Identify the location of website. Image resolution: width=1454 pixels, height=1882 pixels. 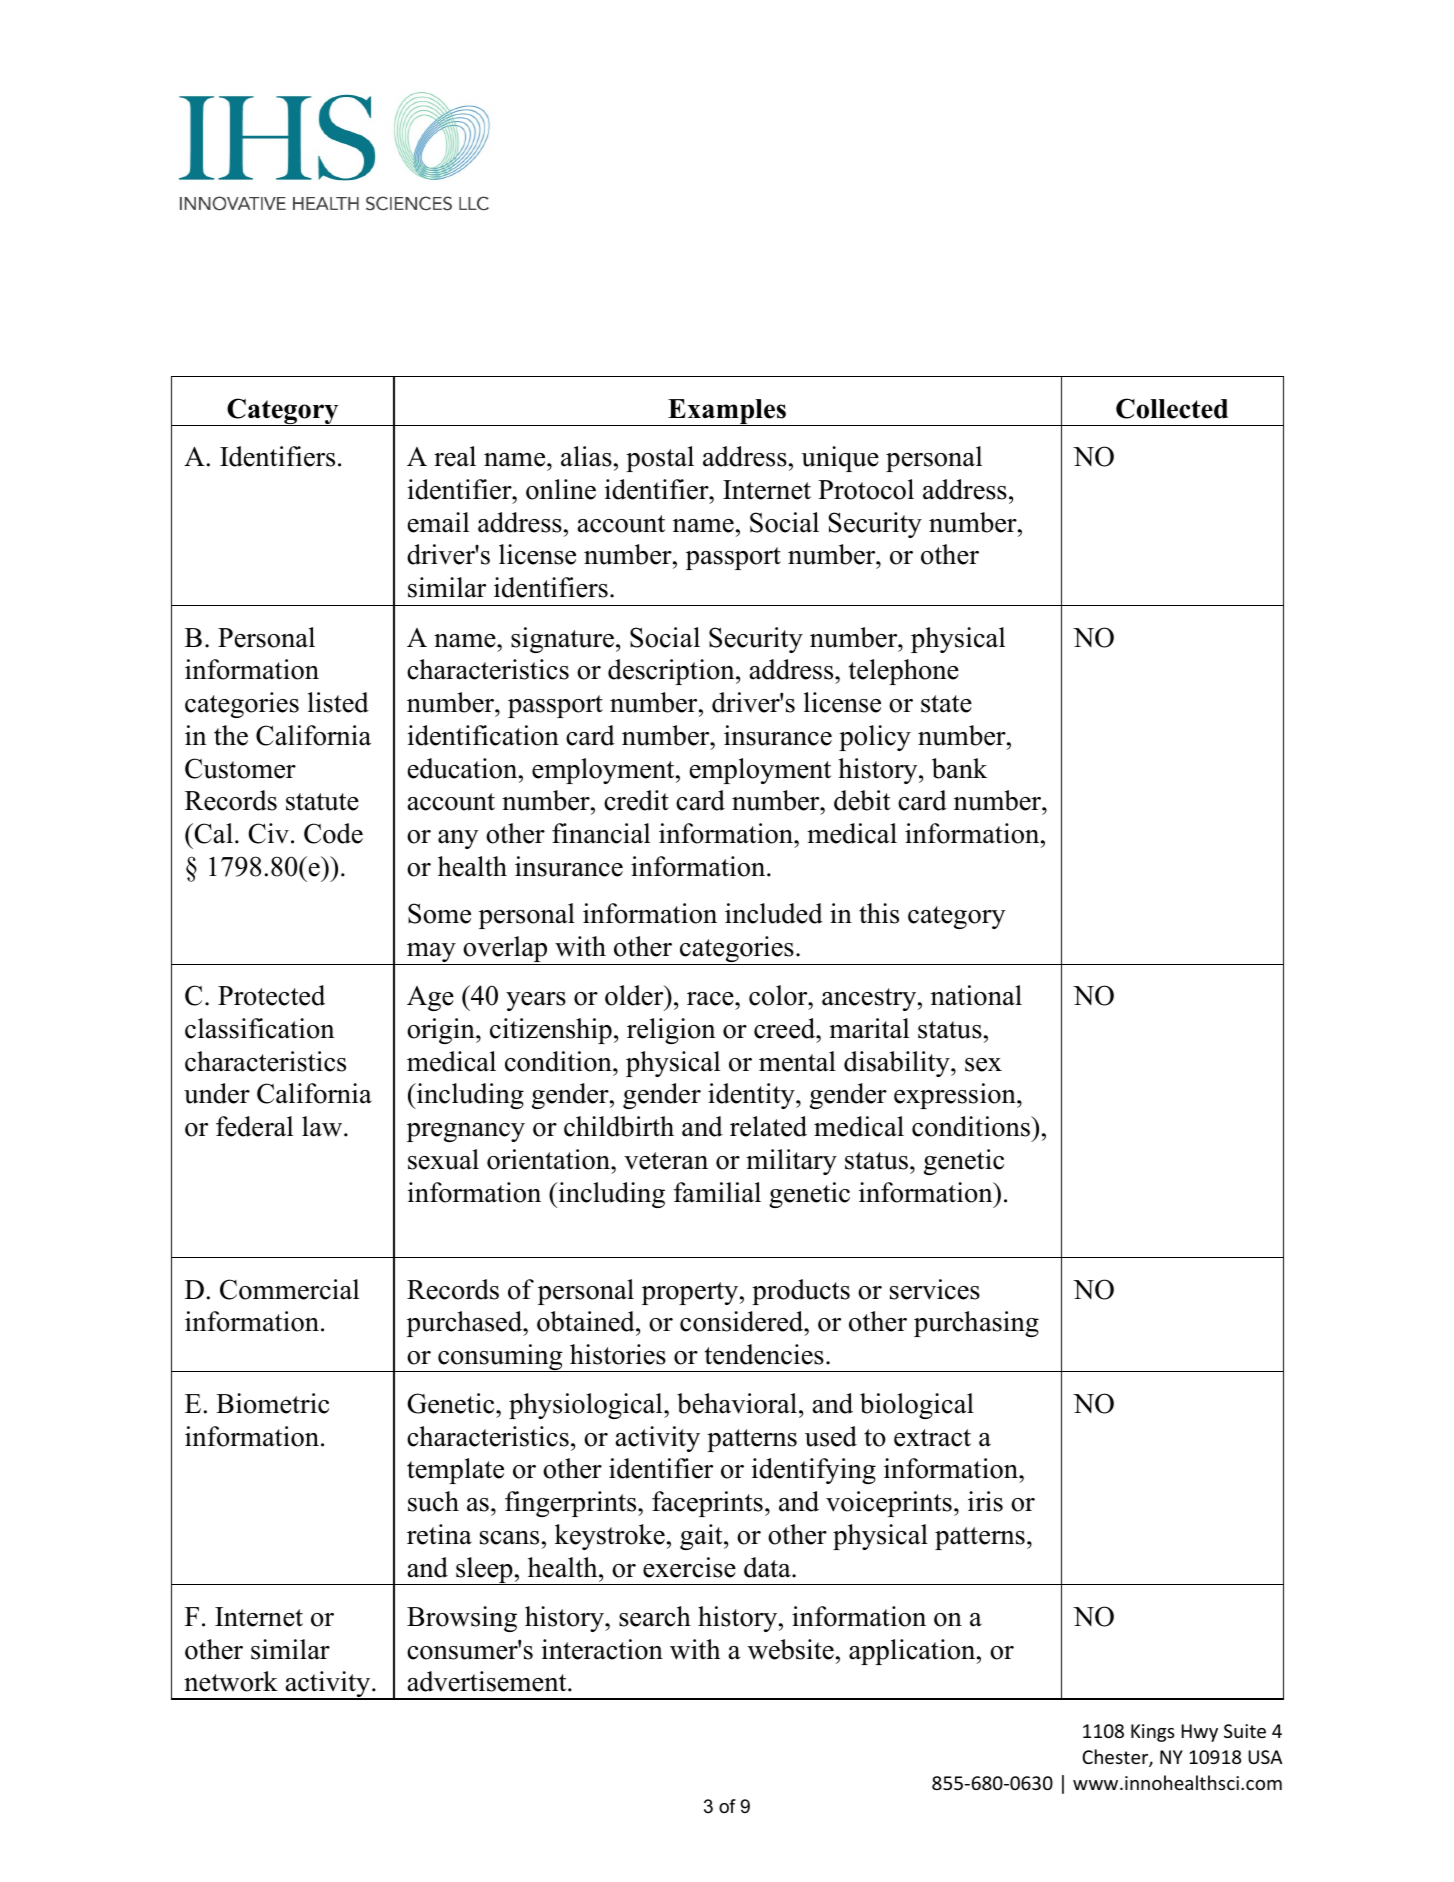
(791, 1649).
